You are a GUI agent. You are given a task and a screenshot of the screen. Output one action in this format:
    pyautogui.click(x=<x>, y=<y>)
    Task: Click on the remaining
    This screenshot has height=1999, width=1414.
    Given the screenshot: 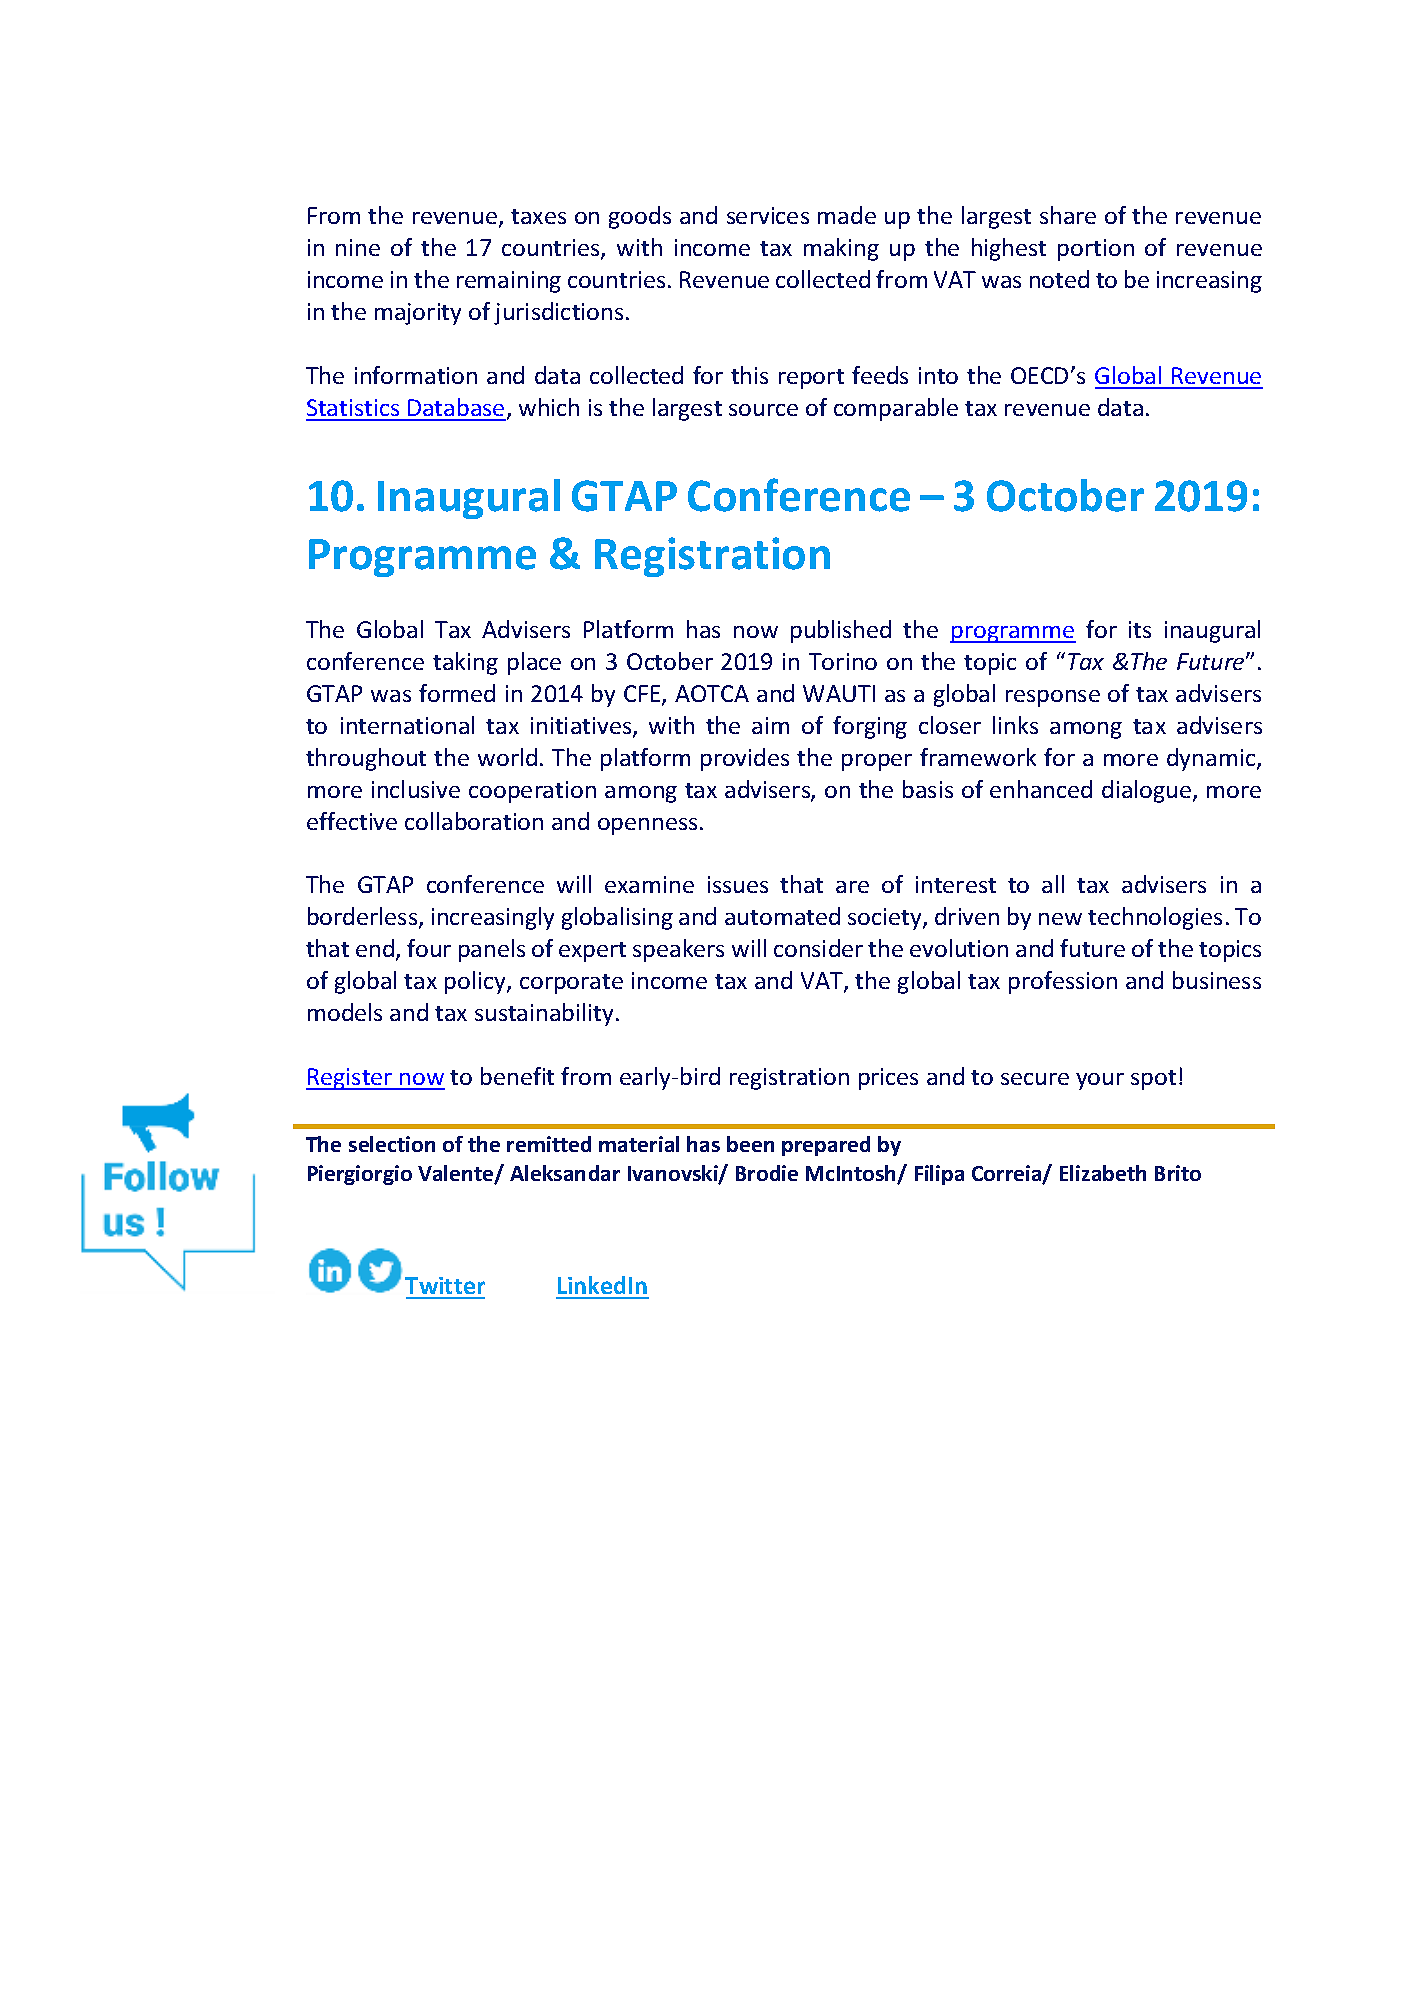 What is the action you would take?
    pyautogui.click(x=509, y=282)
